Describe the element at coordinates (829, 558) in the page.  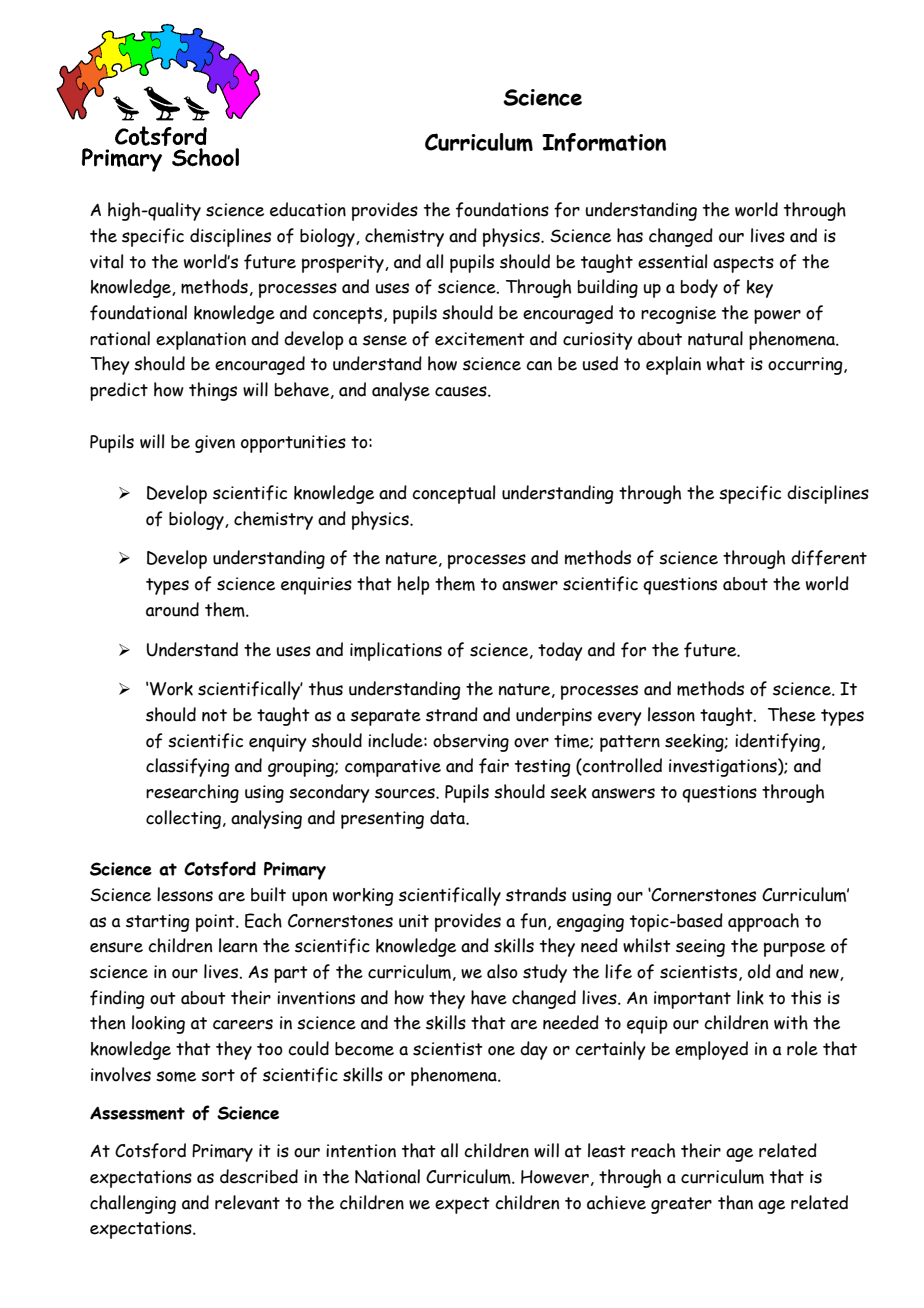
I see `different` at that location.
